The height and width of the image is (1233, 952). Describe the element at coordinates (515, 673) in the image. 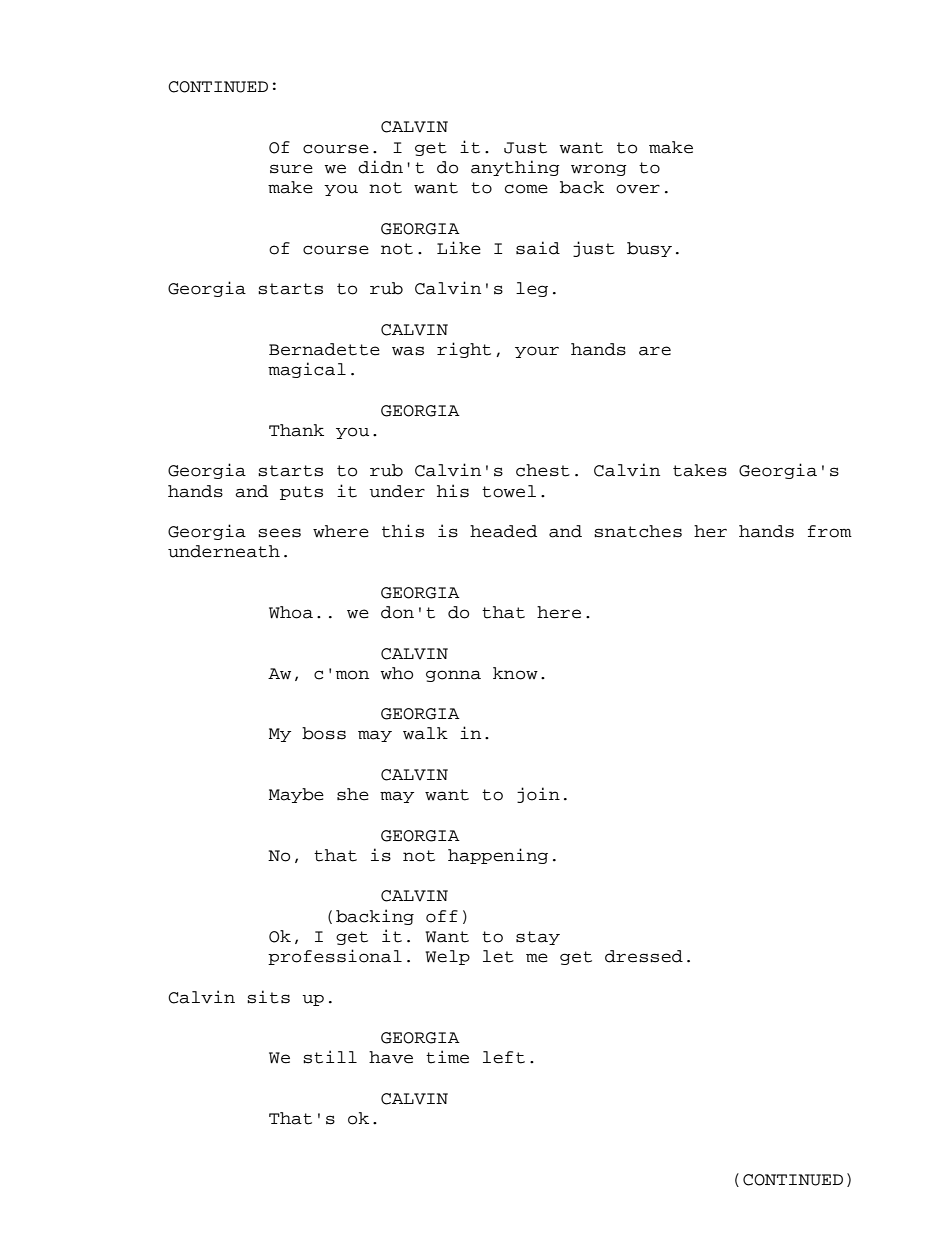

I see `know` at that location.
